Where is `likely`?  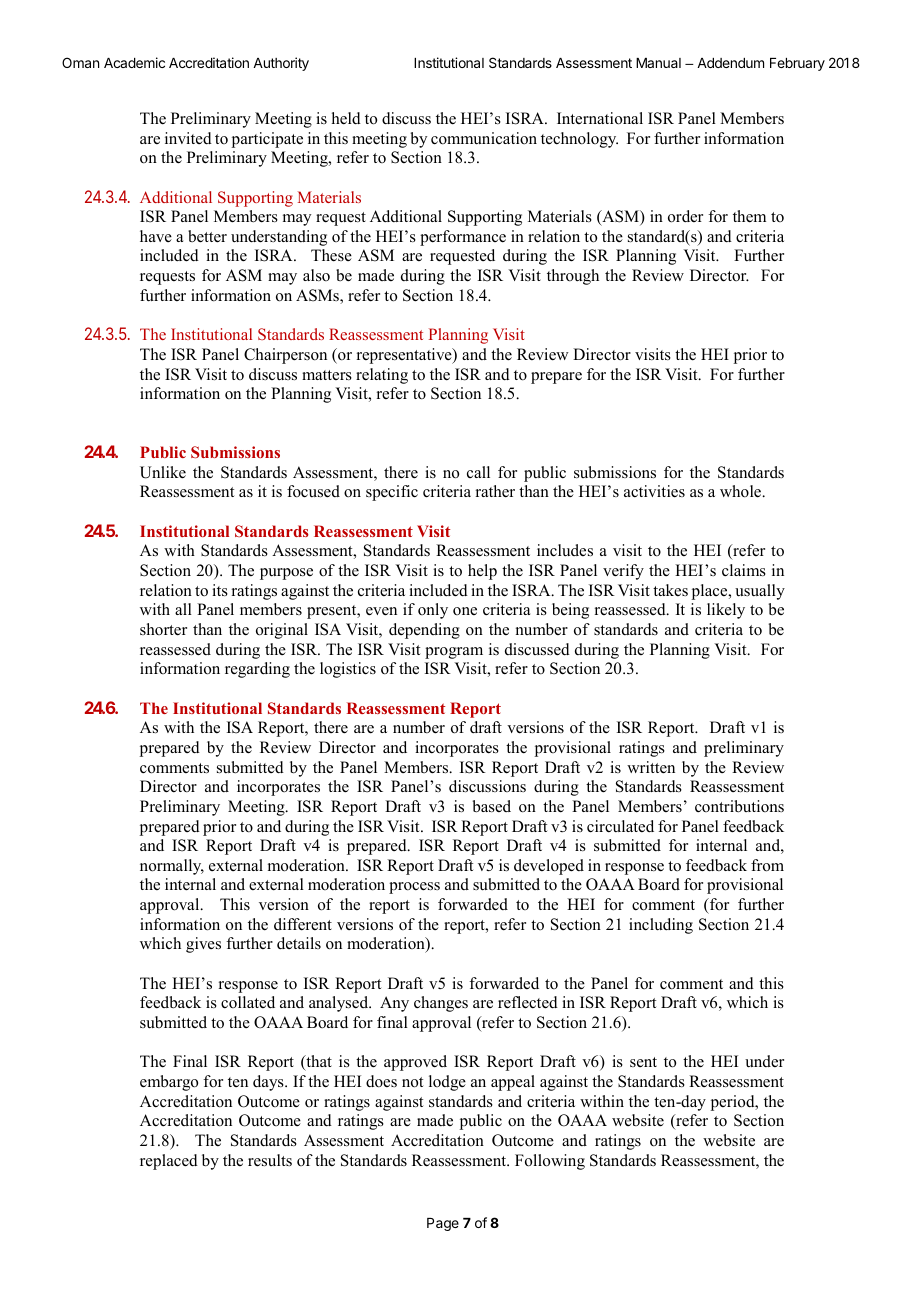
likely is located at coordinates (726, 611).
